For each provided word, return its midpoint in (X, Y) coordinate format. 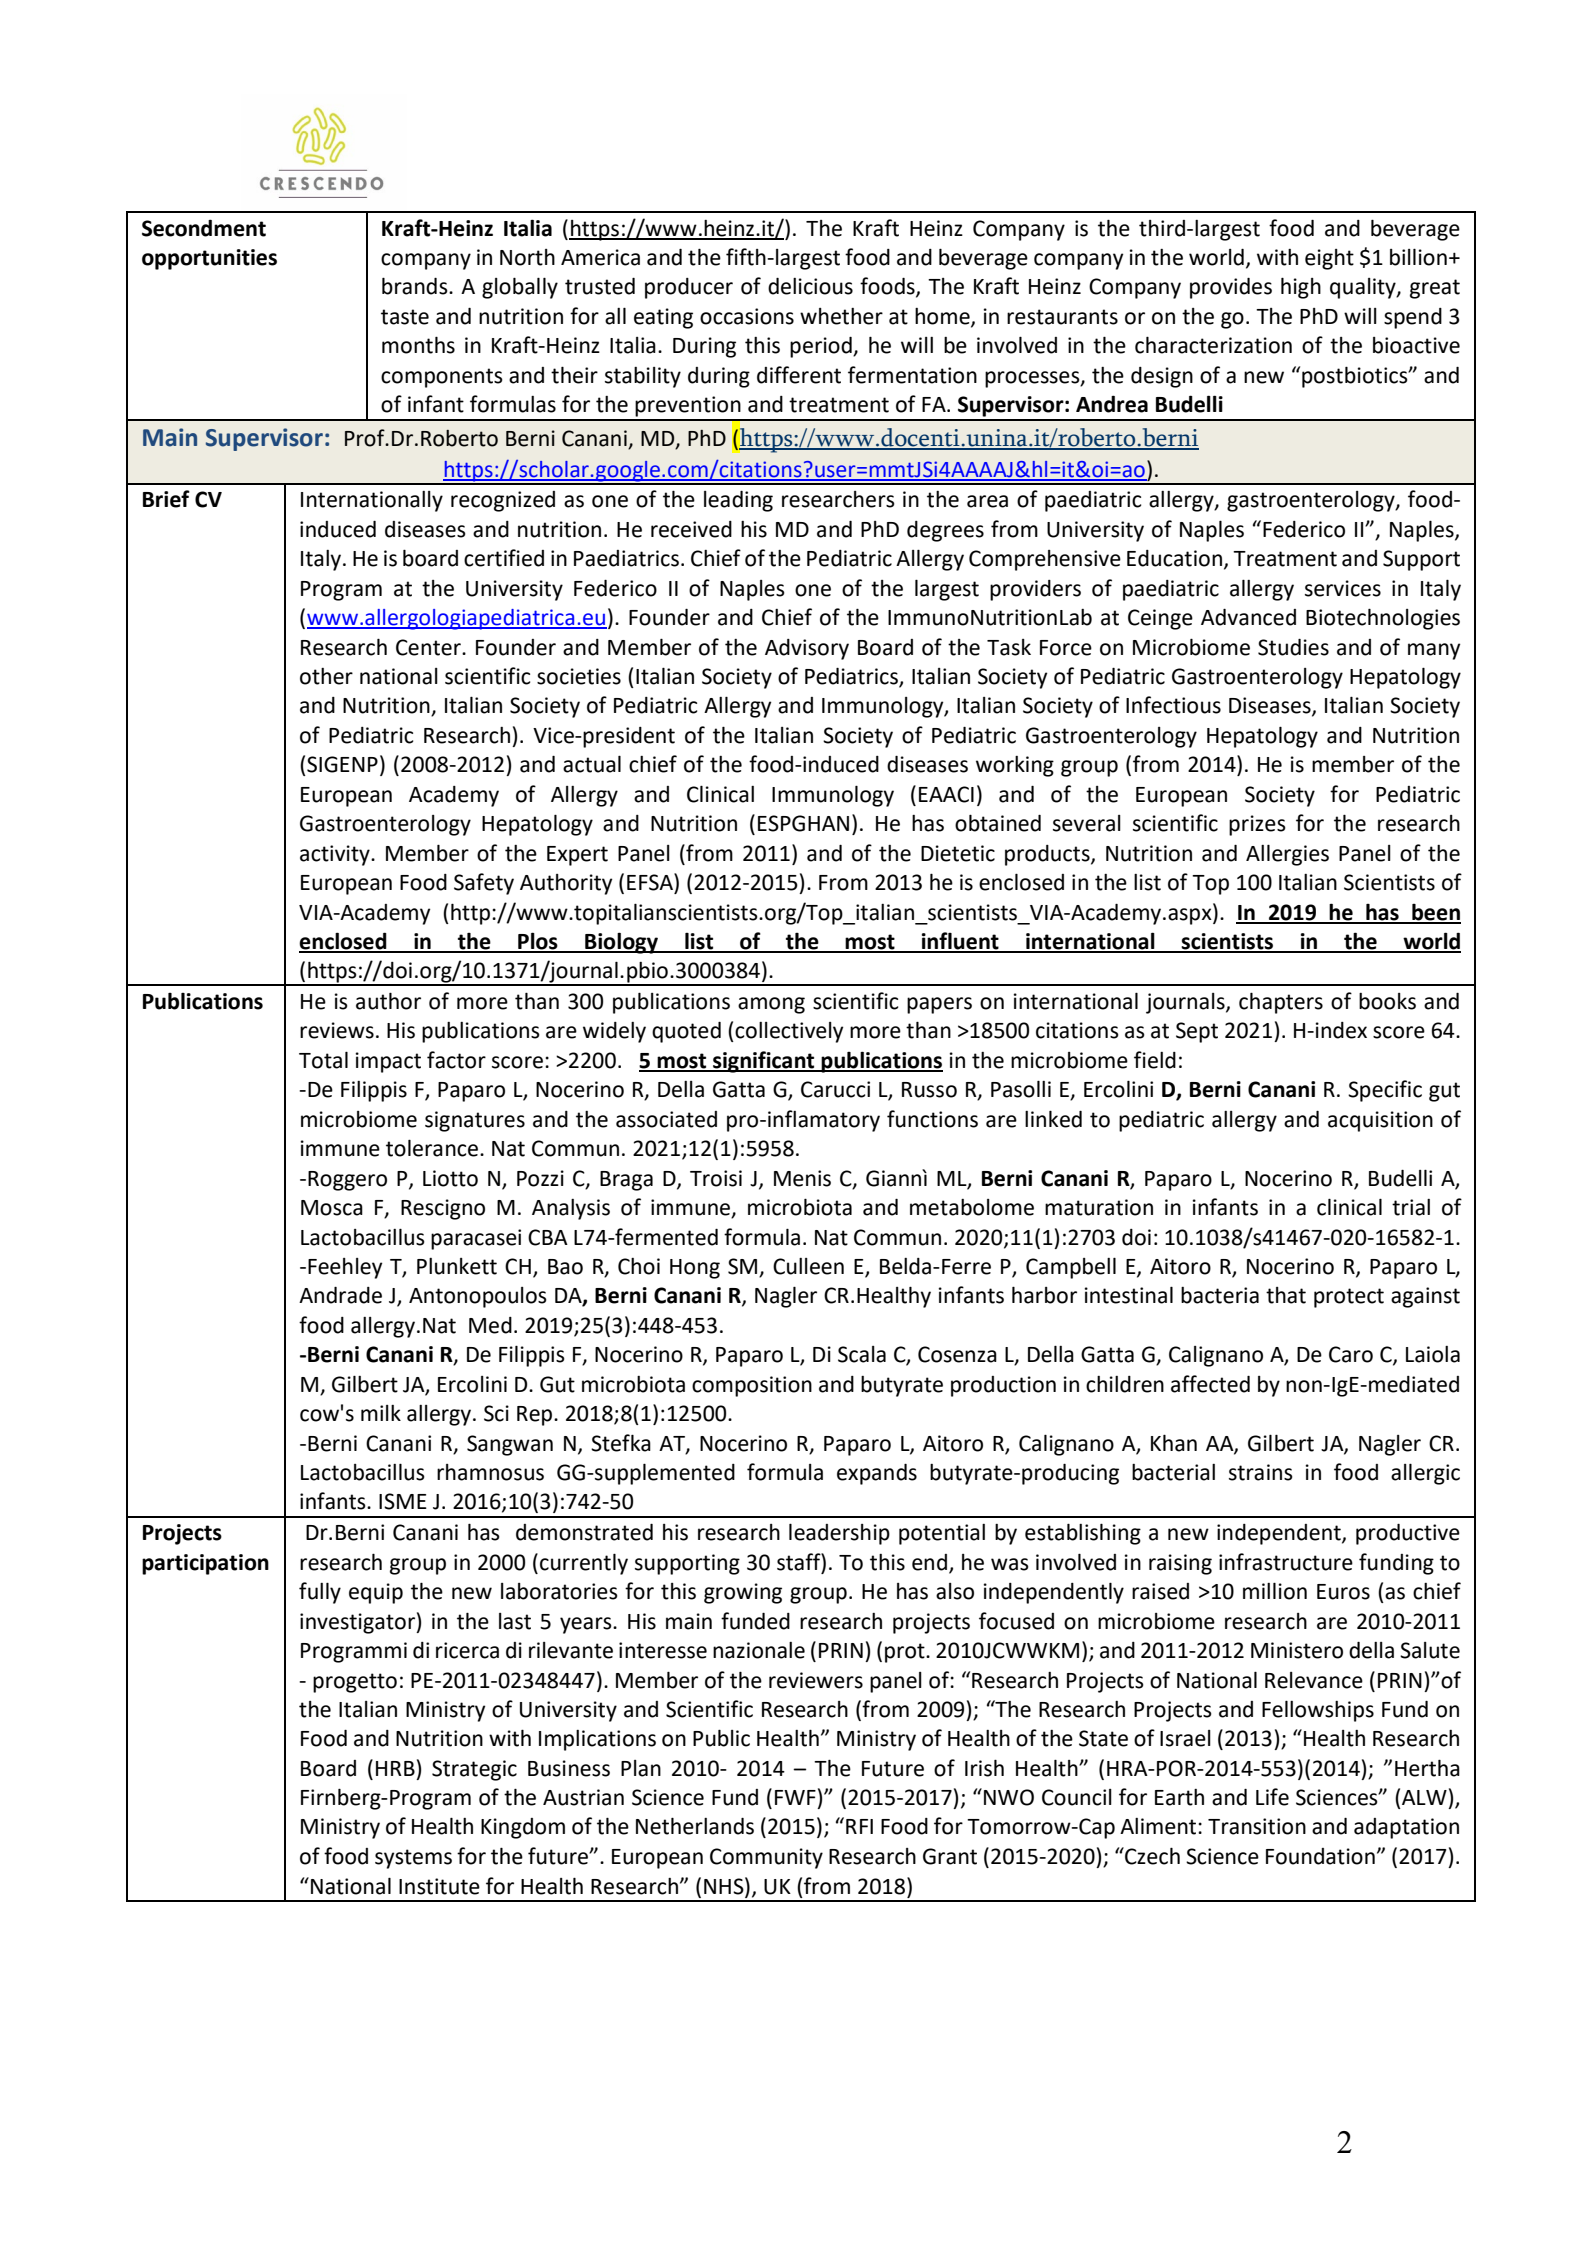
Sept (1197, 1032)
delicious (810, 286)
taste (405, 317)
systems (413, 1859)
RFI (859, 1826)
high (1301, 288)
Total (323, 1060)
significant (764, 1062)
